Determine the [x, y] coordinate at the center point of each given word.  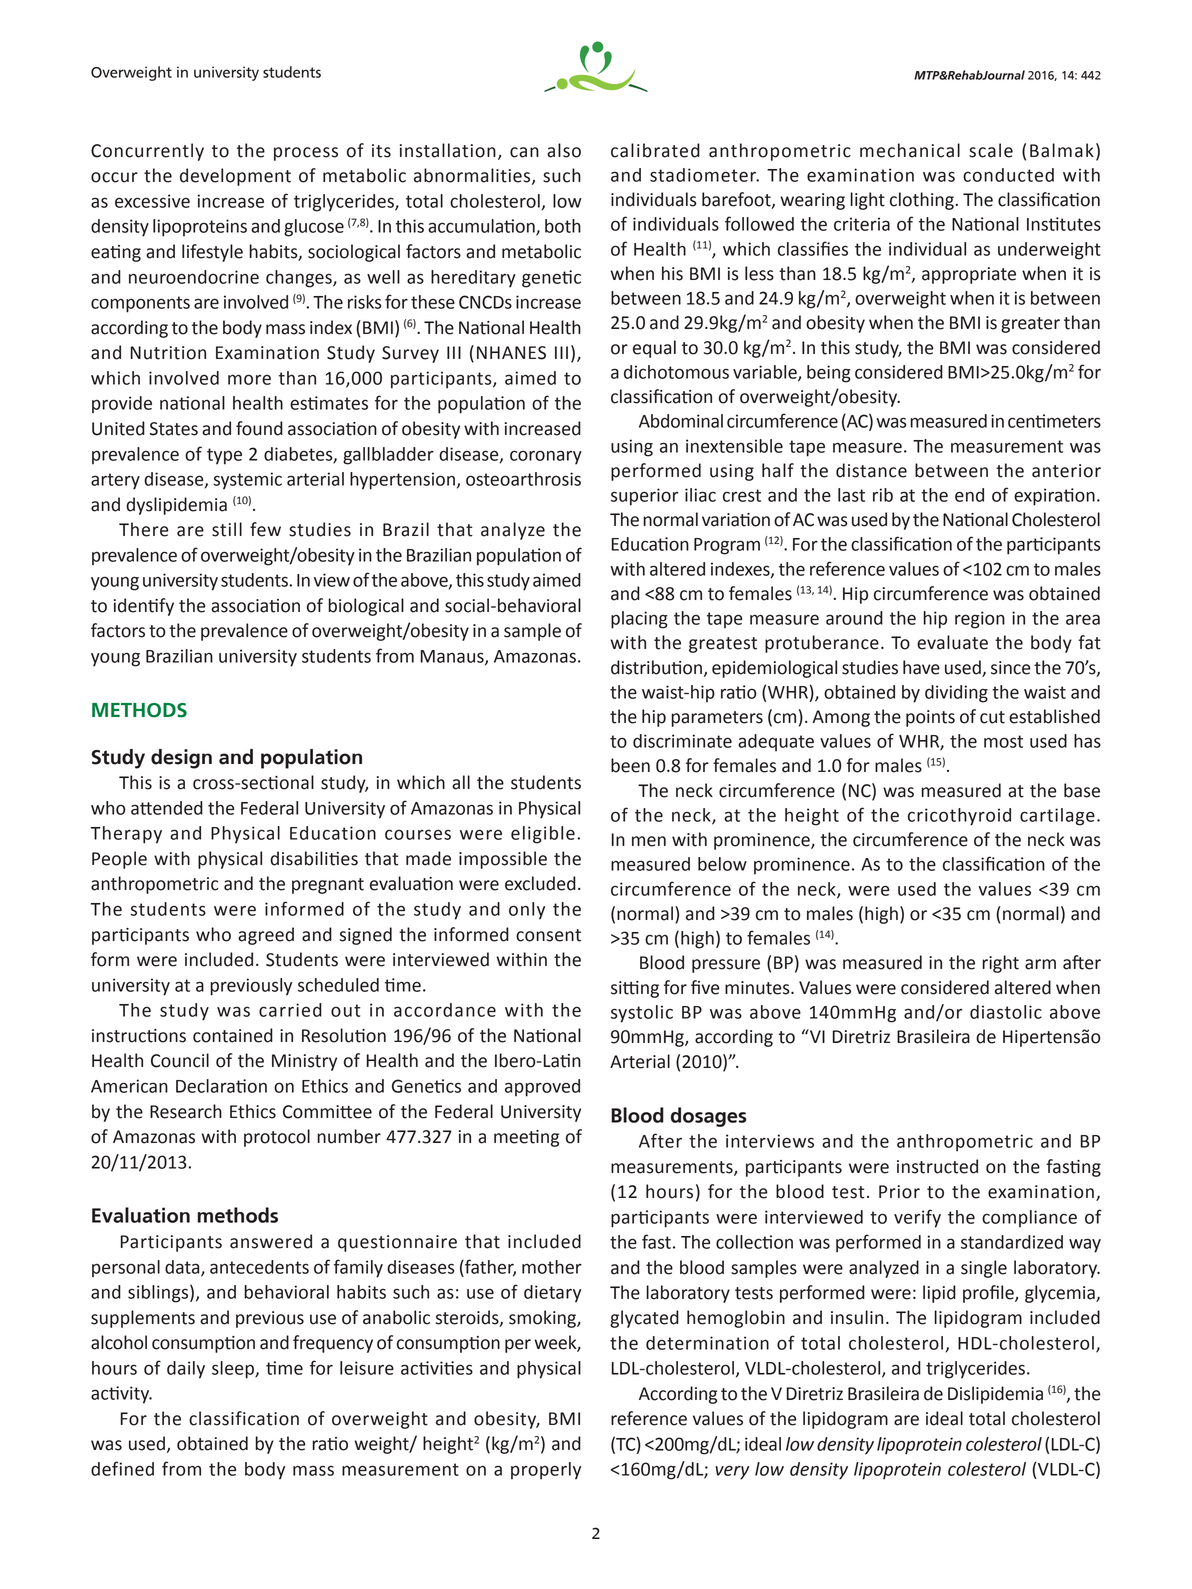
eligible [543, 835]
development [235, 177]
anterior [1066, 471]
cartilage [1057, 817]
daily [186, 1370]
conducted [1008, 175]
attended [167, 808]
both [563, 226]
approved [542, 1088]
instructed [937, 1166]
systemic [247, 481]
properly [546, 1471]
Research [186, 1111]
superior [644, 497]
